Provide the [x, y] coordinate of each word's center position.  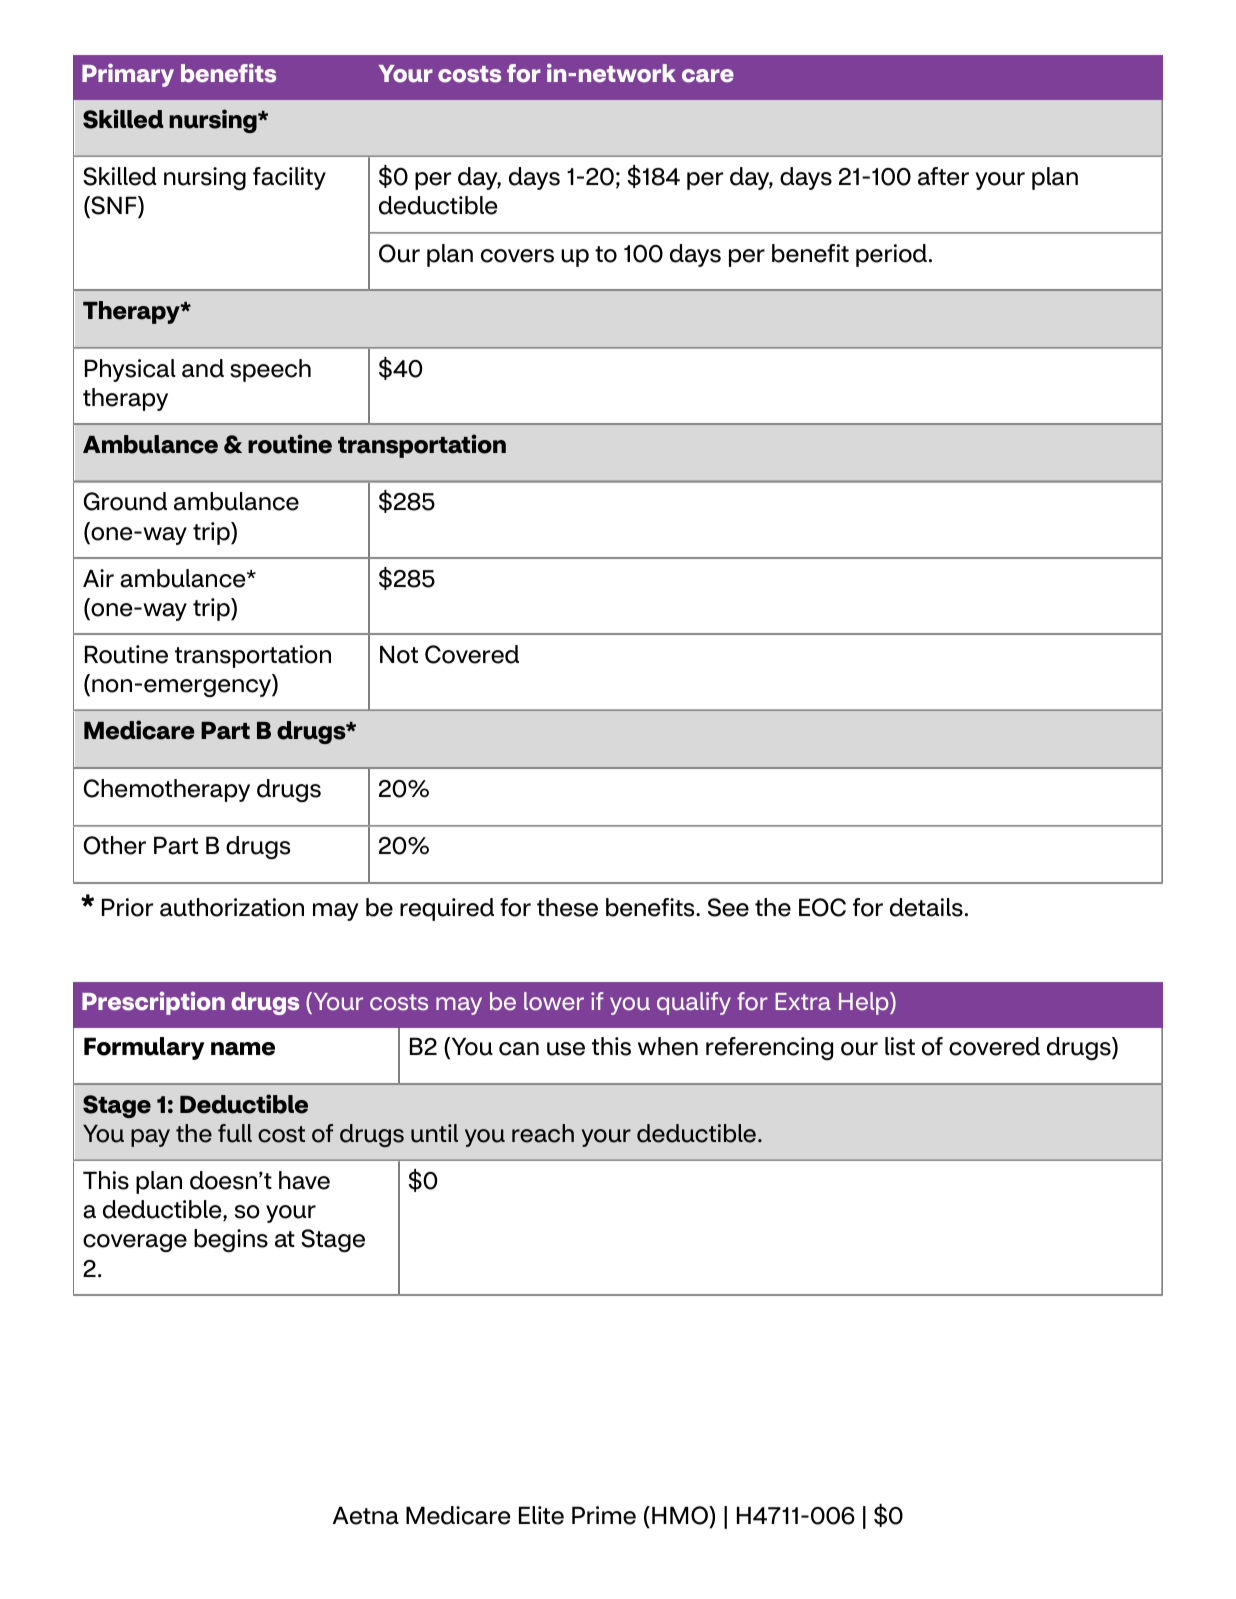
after [943, 176]
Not [399, 654]
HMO [681, 1517]
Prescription [153, 1003]
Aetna [366, 1515]
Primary [128, 75]
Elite [541, 1515]
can [519, 1049]
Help [865, 1003]
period [891, 255]
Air [98, 578]
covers [517, 256]
